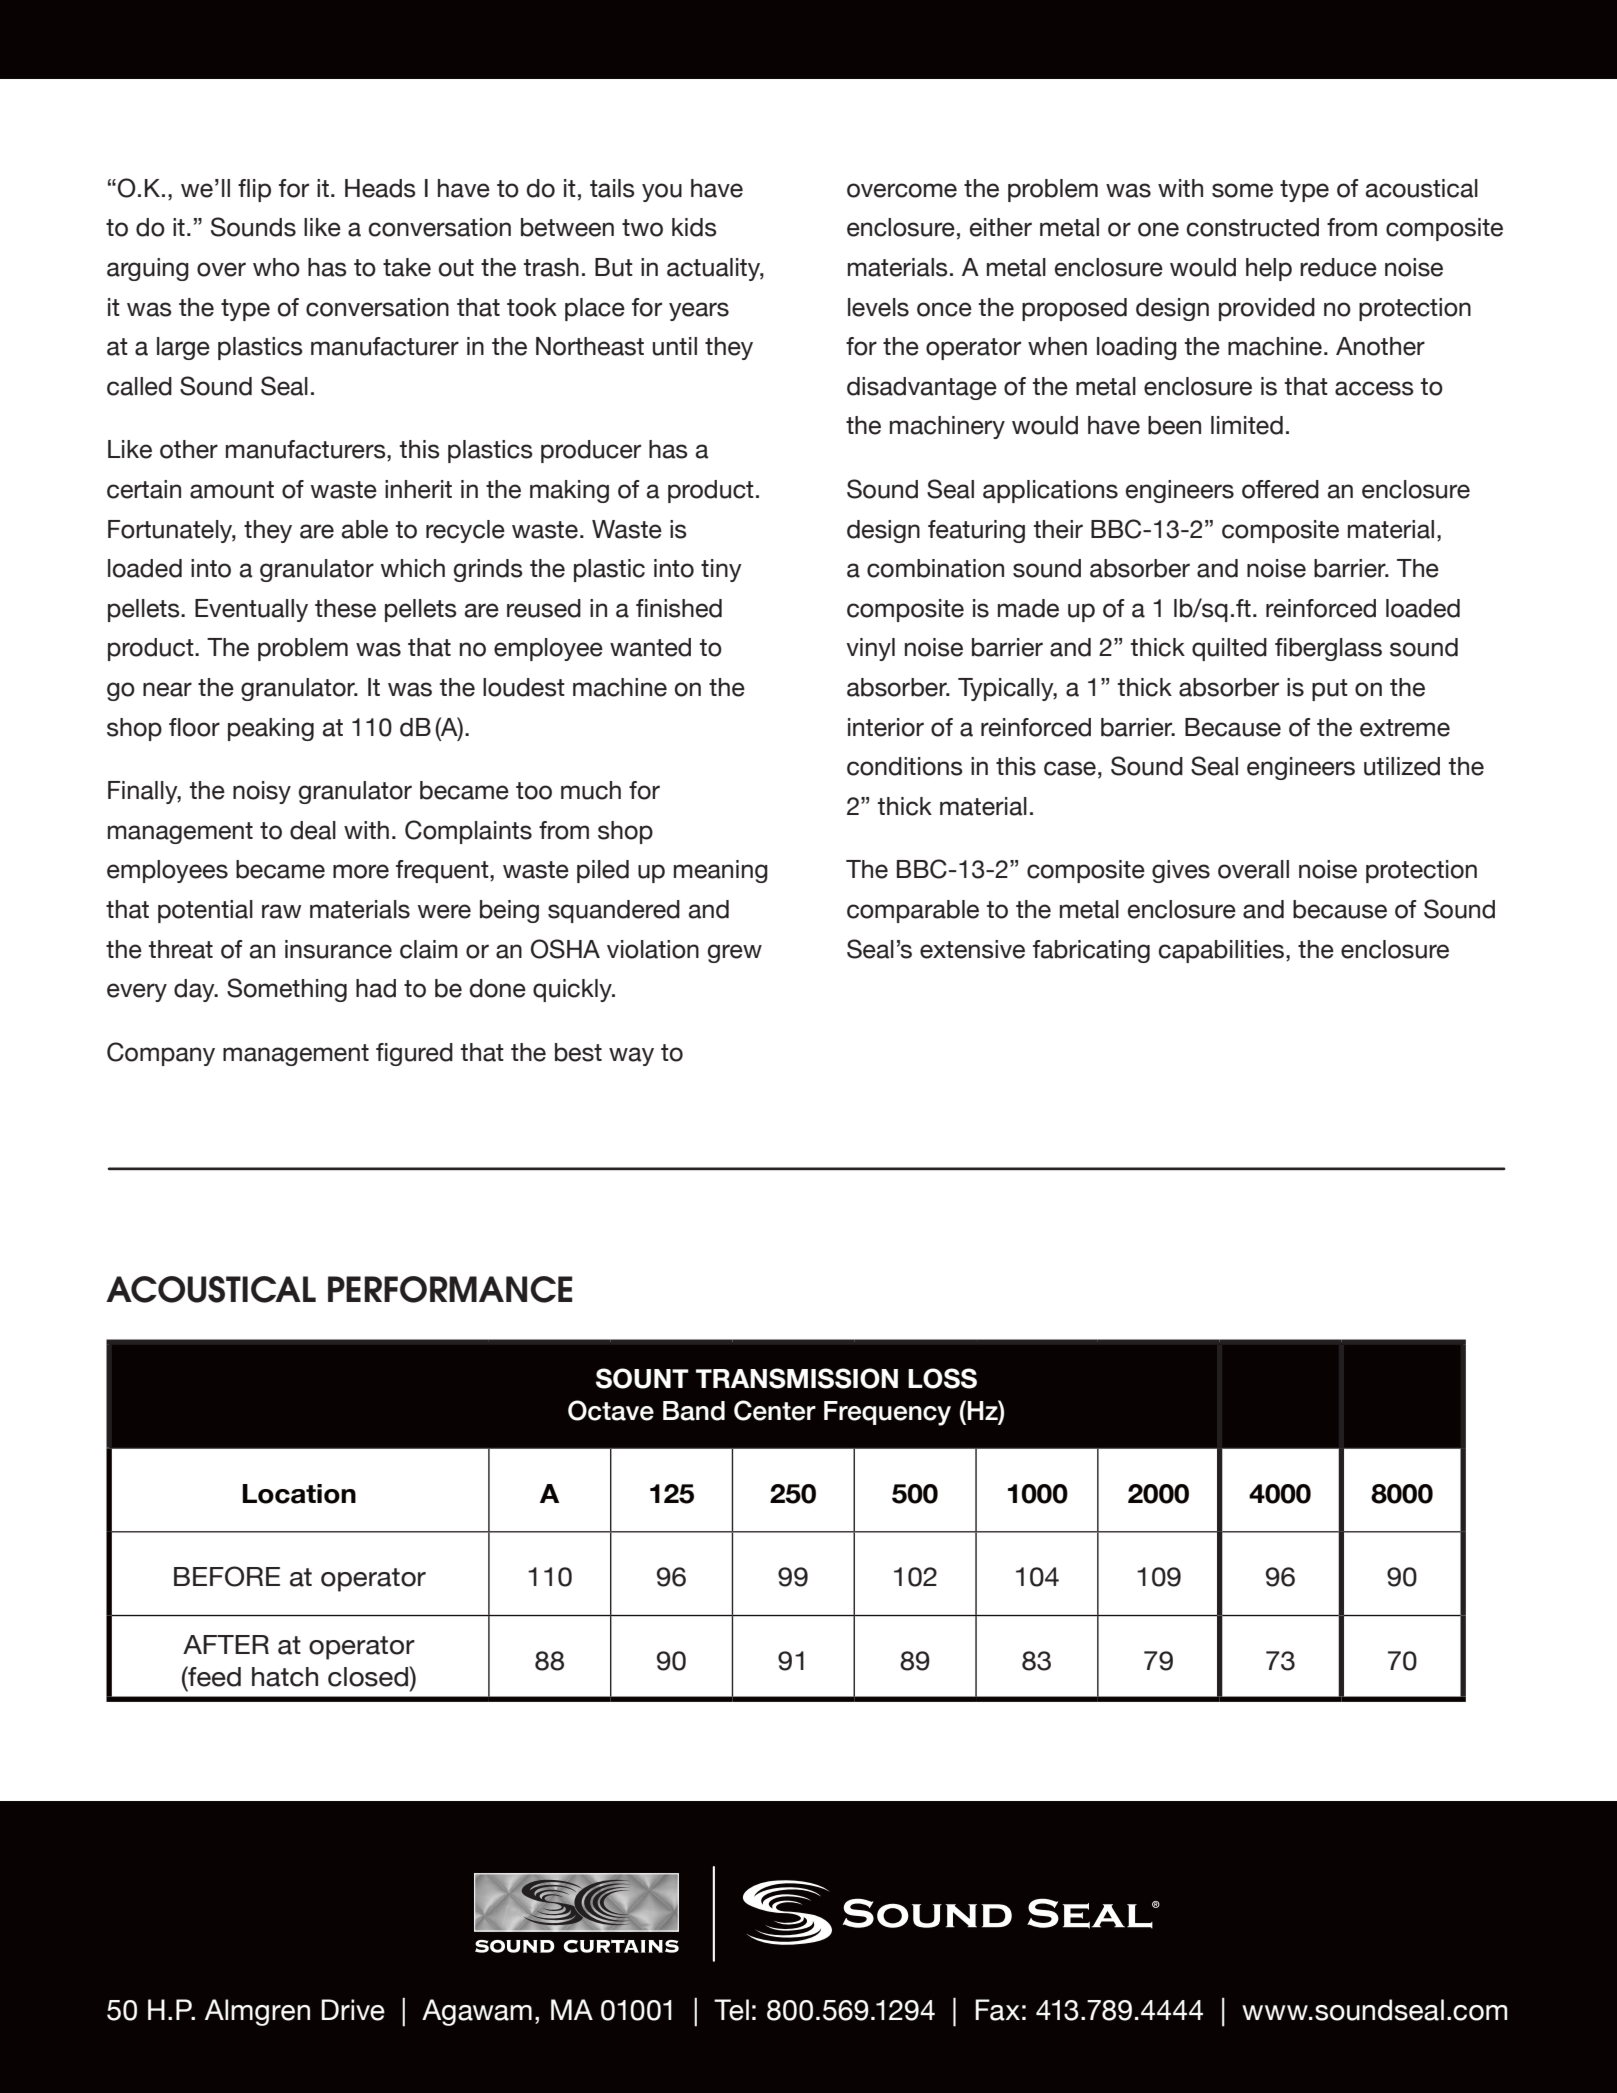 The image size is (1617, 2093). I want to click on TRANSMISSION, so click(797, 1378).
